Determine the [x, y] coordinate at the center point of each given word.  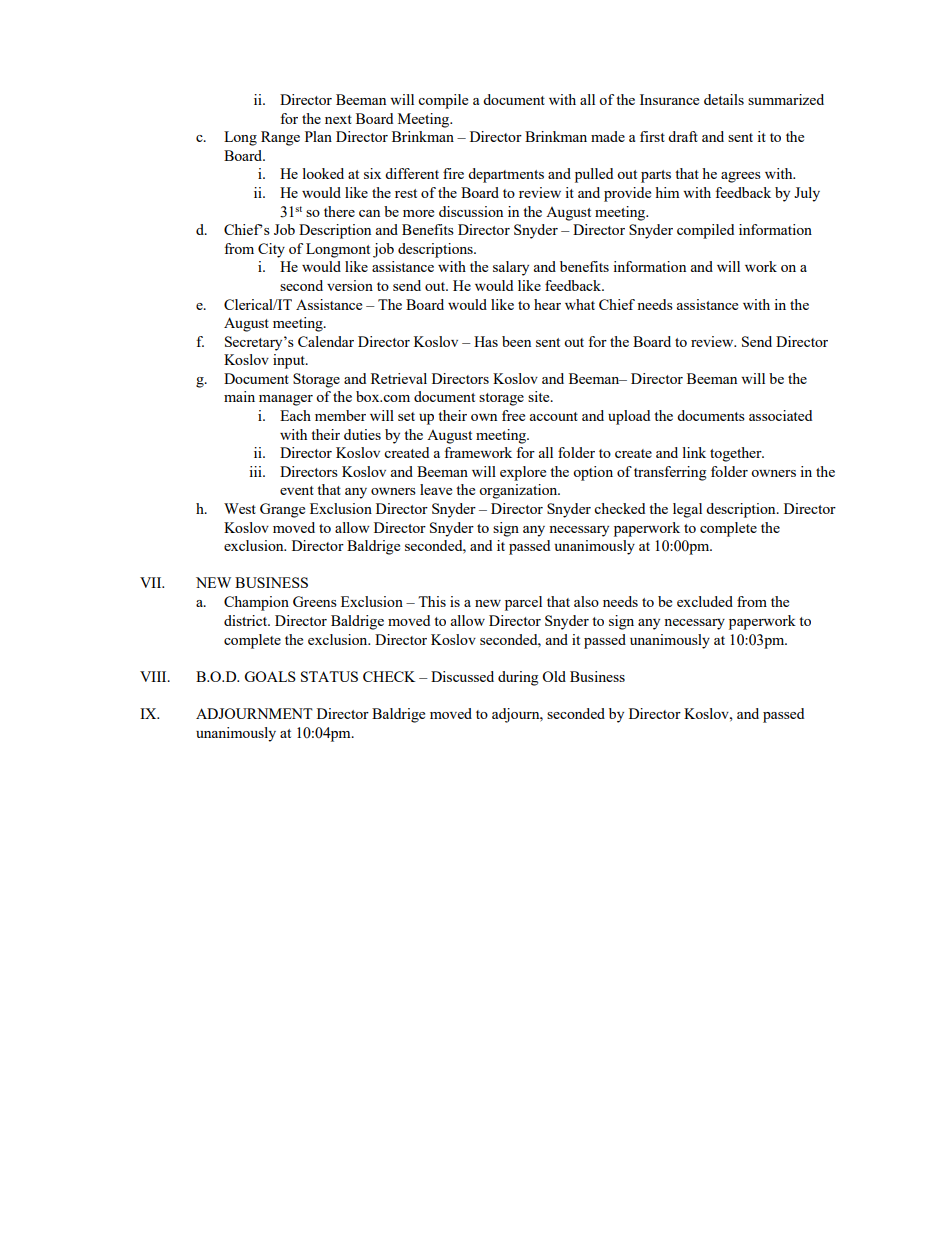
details [724, 99]
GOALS [270, 676]
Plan [318, 136]
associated [780, 415]
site [540, 396]
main [239, 396]
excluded [705, 601]
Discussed [462, 676]
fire [453, 173]
